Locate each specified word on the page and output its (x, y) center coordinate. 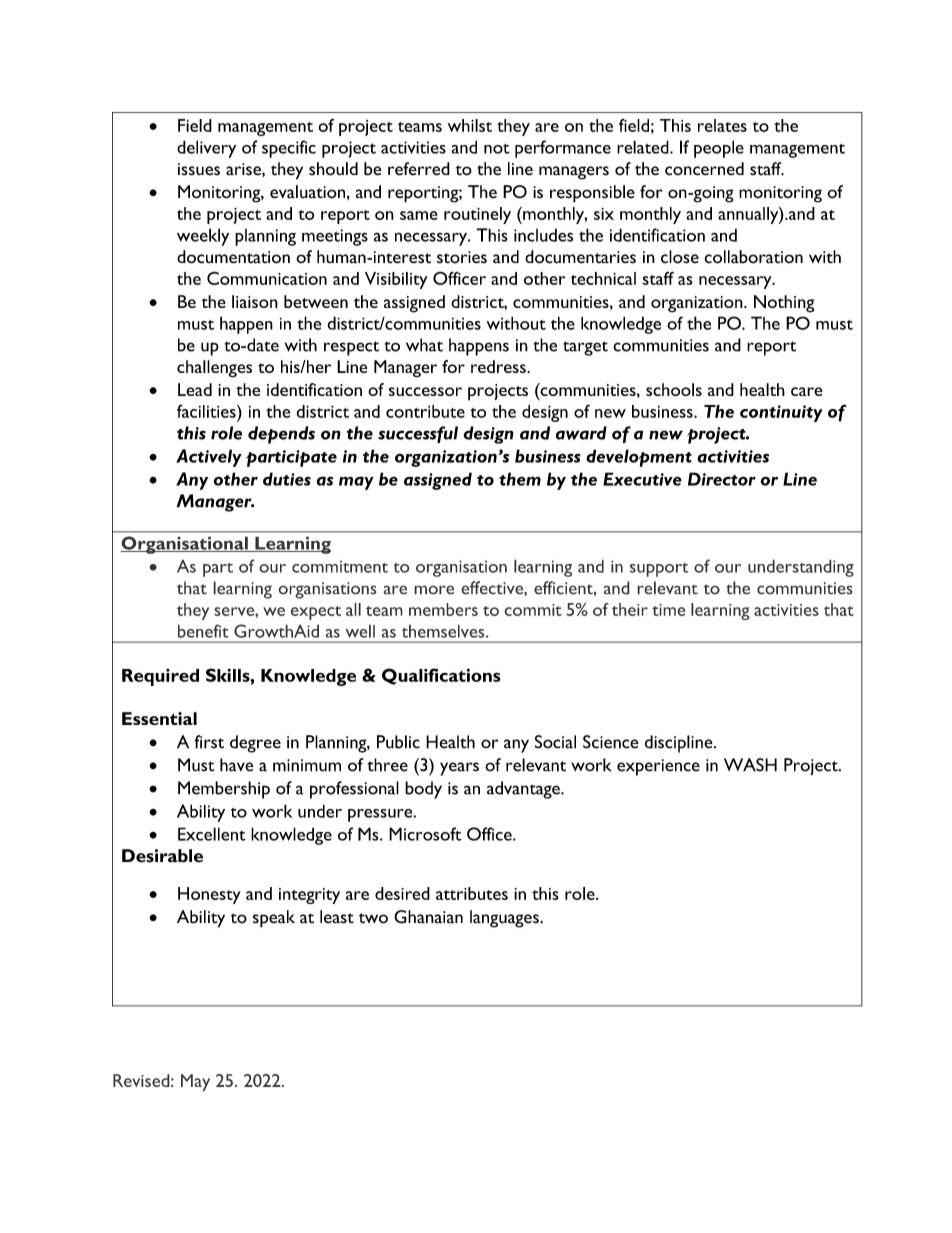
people (719, 149)
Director (722, 479)
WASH (750, 765)
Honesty (209, 895)
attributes (472, 893)
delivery (206, 149)
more (434, 590)
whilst (470, 125)
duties (287, 479)
